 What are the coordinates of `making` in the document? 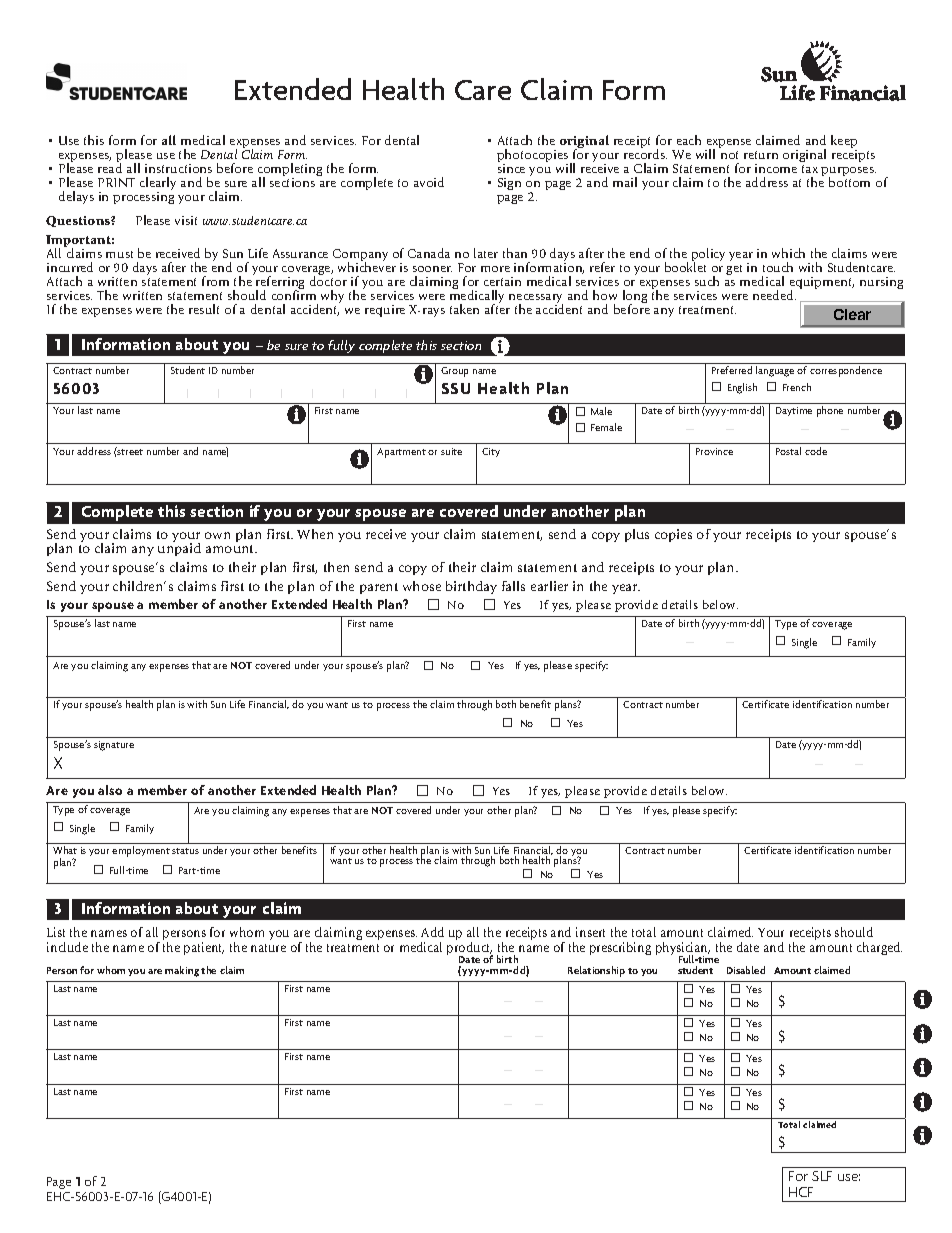 It's located at (182, 971).
